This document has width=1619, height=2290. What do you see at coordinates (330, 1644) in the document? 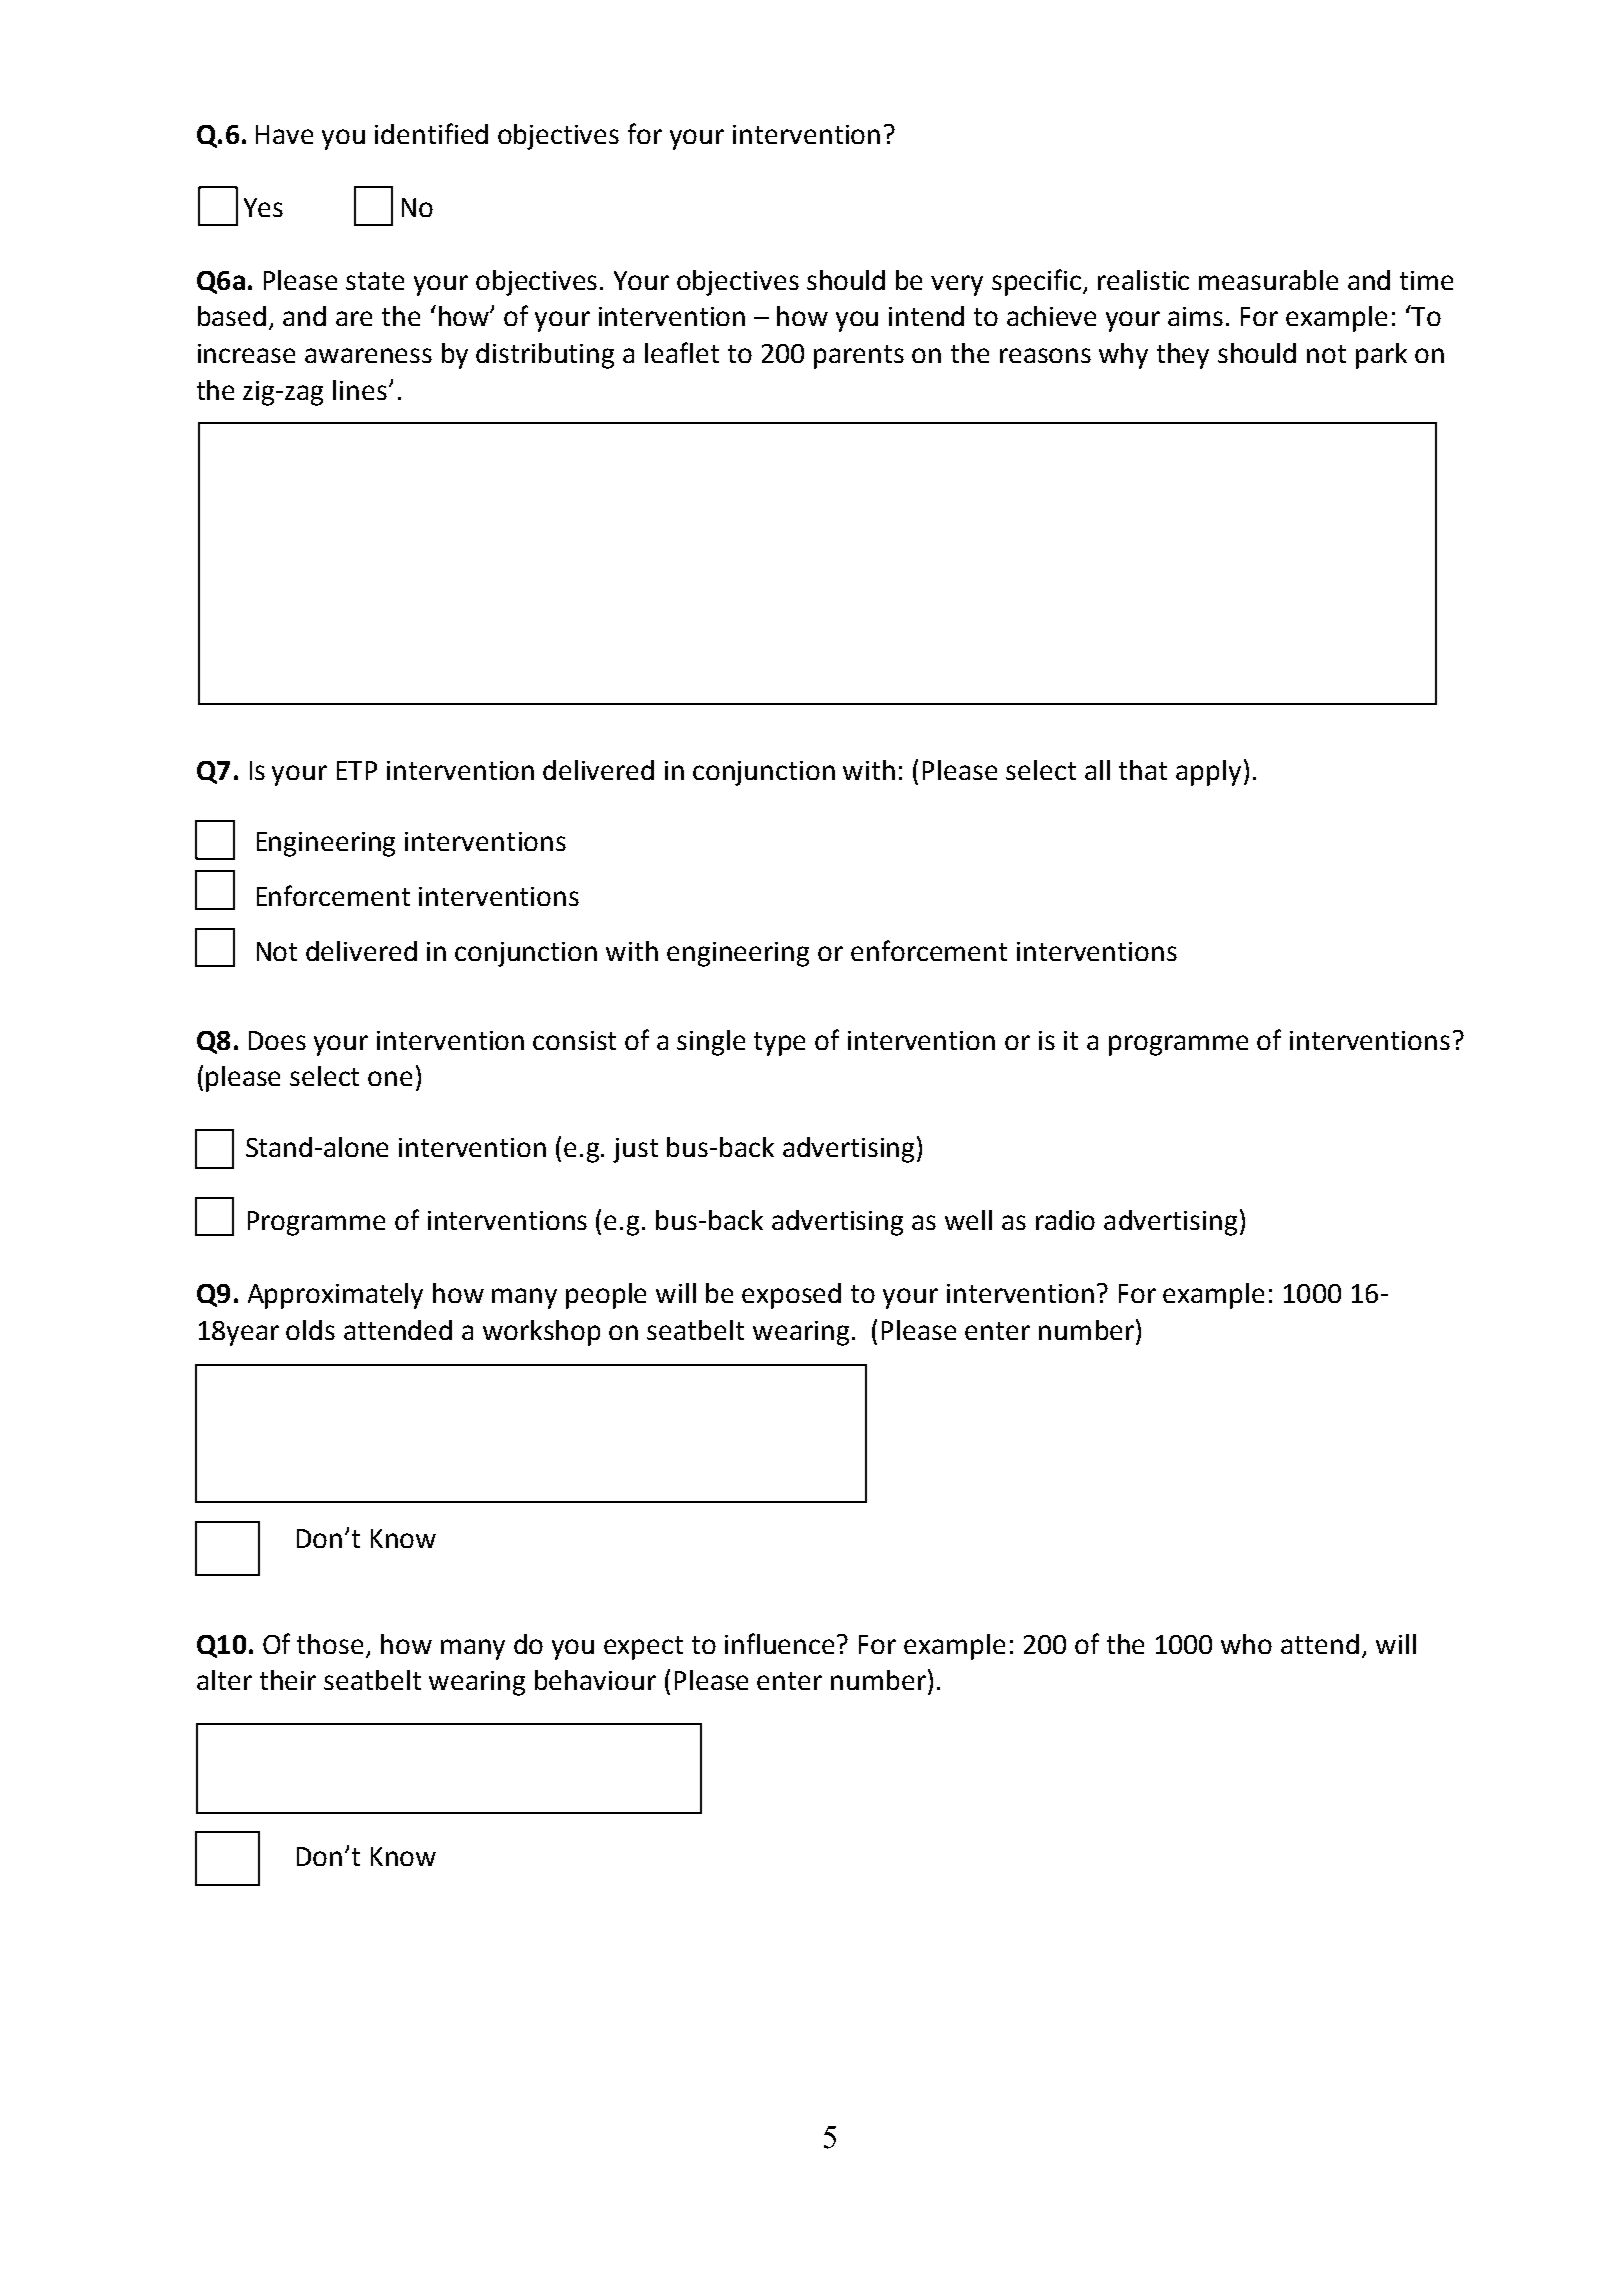
I see `those` at bounding box center [330, 1644].
